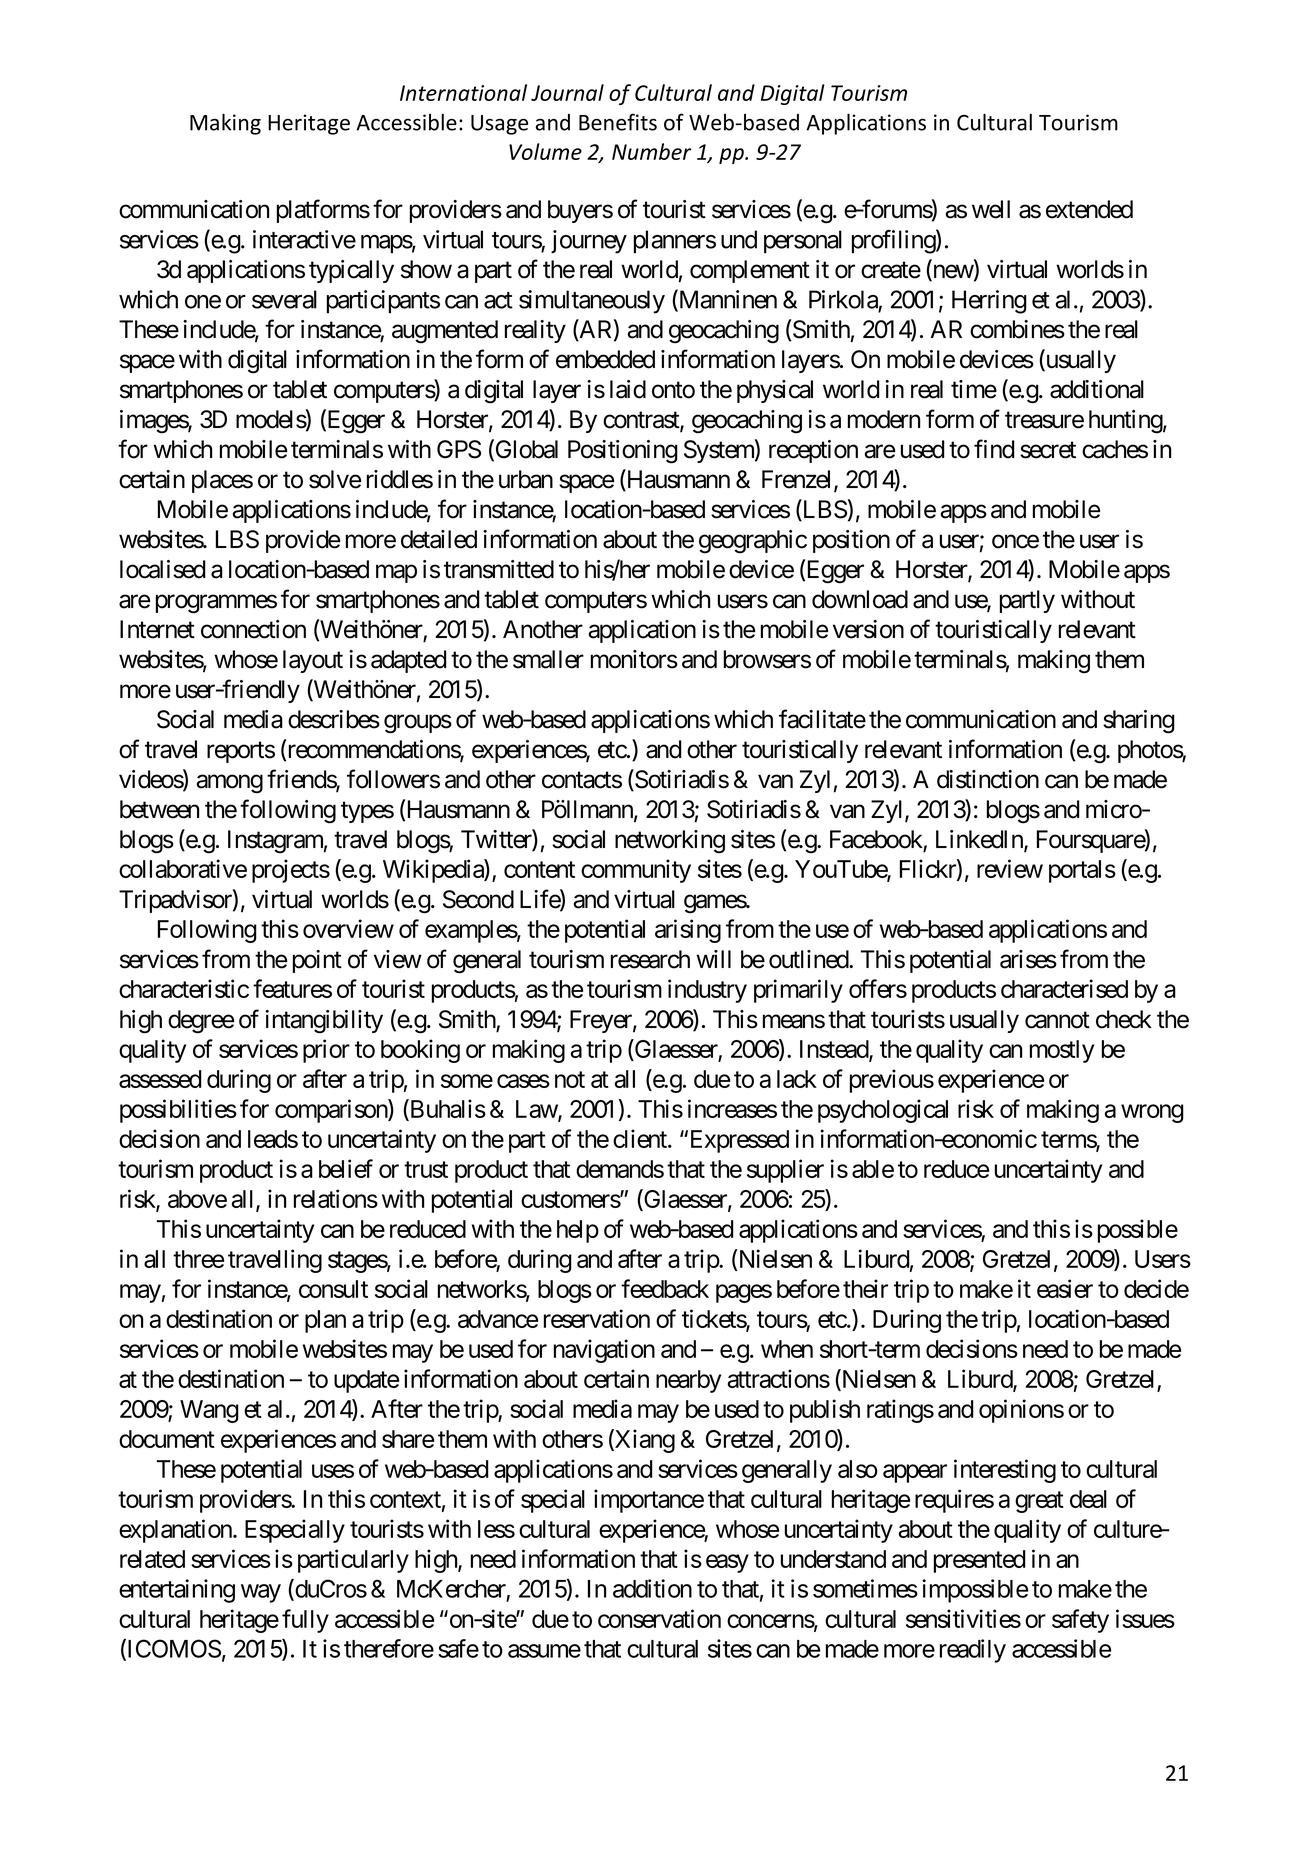 Image resolution: width=1308 pixels, height=1850 pixels. Describe the element at coordinates (659, 1618) in the document. I see `conservation` at that location.
